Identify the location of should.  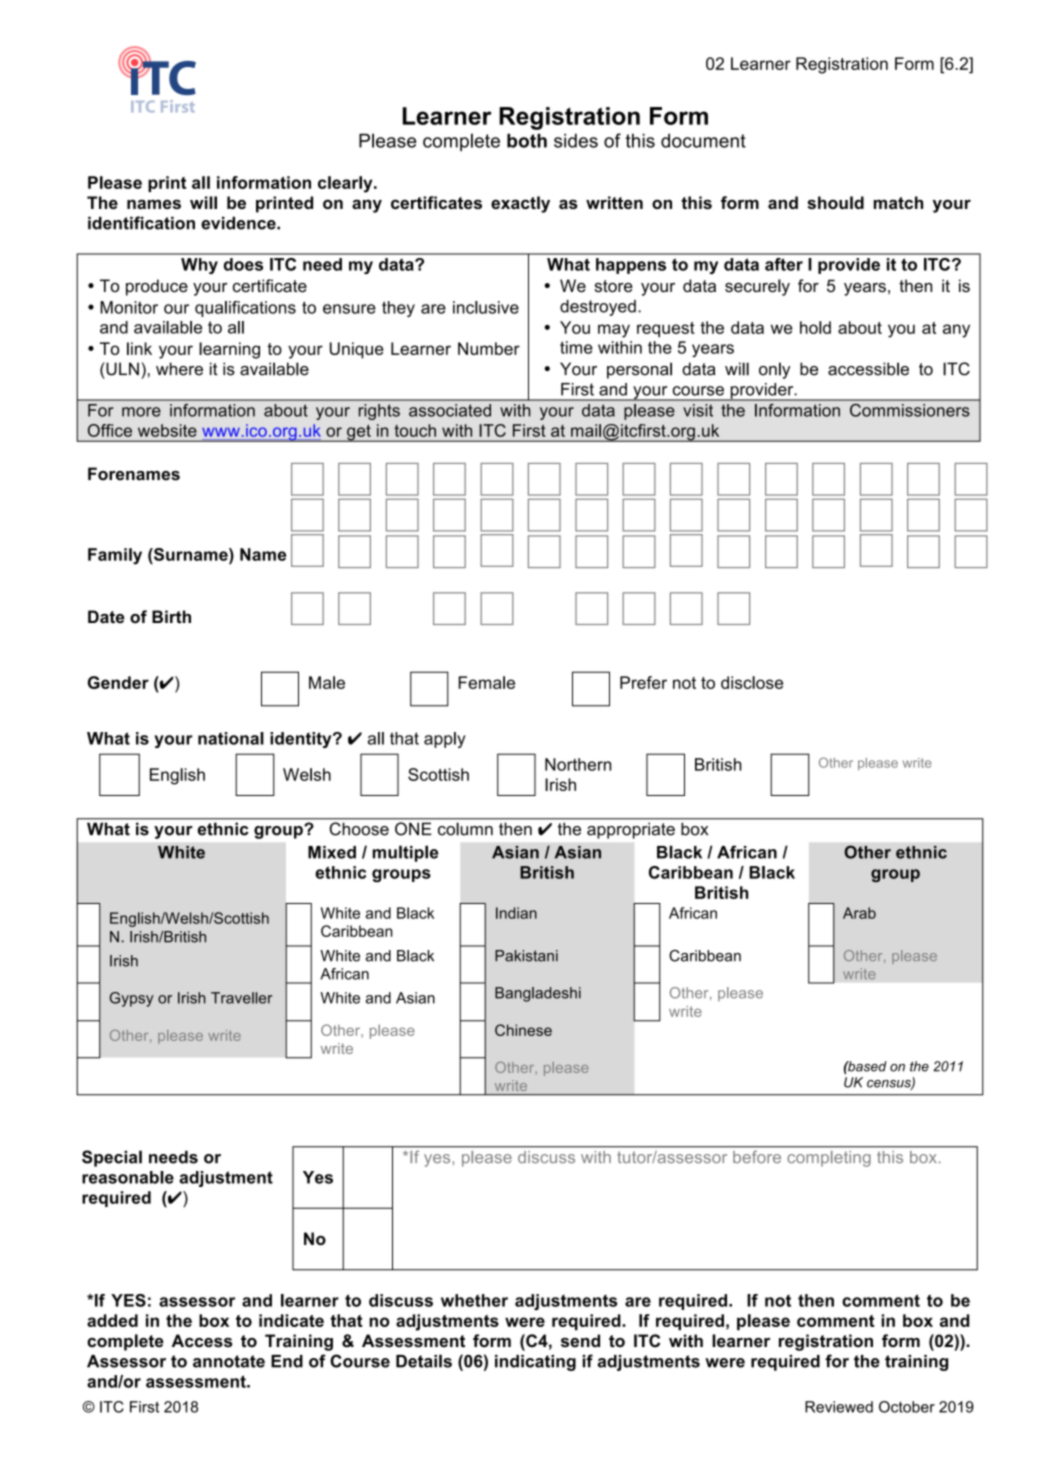
(835, 202).
